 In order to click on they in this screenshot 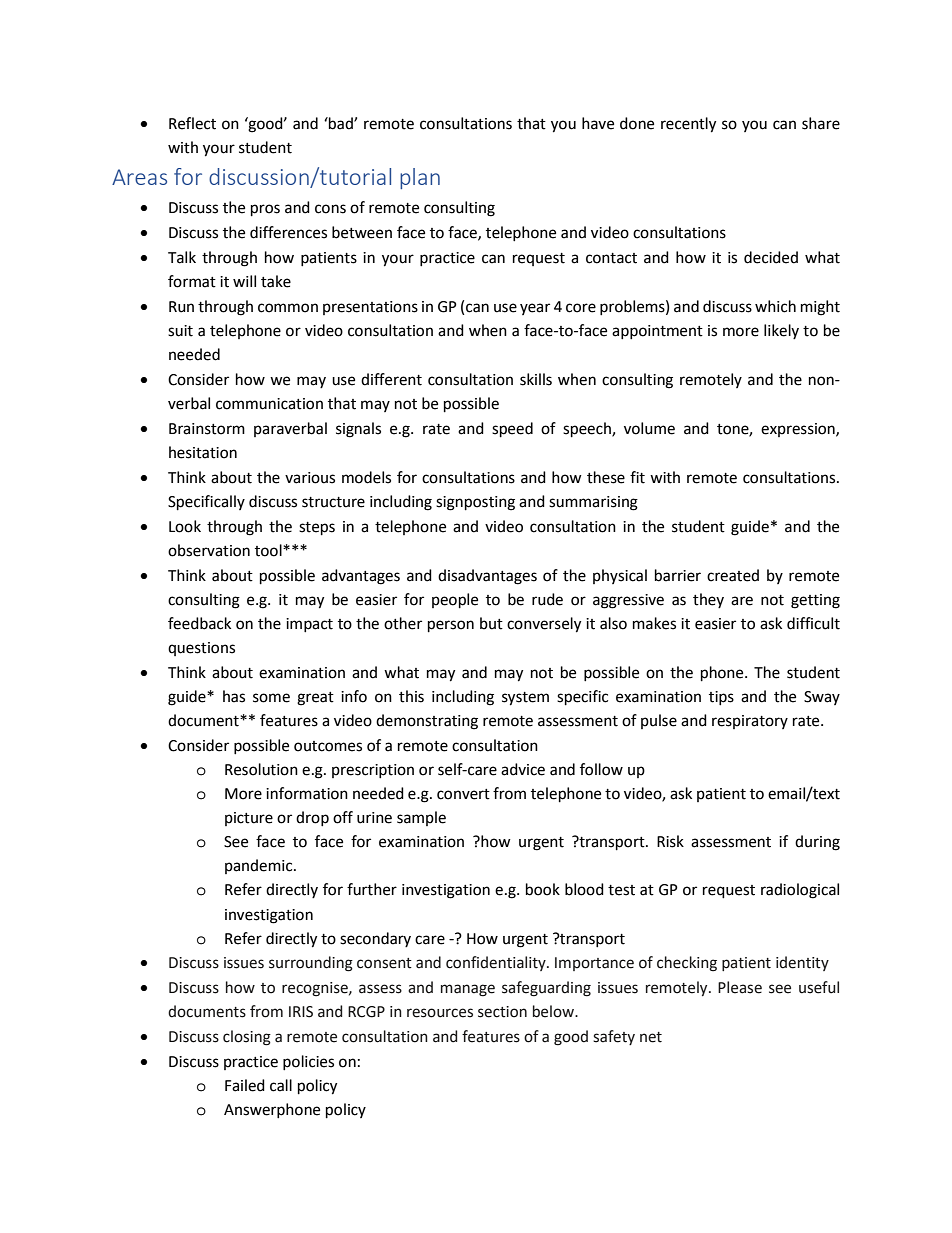, I will do `click(708, 600)`.
